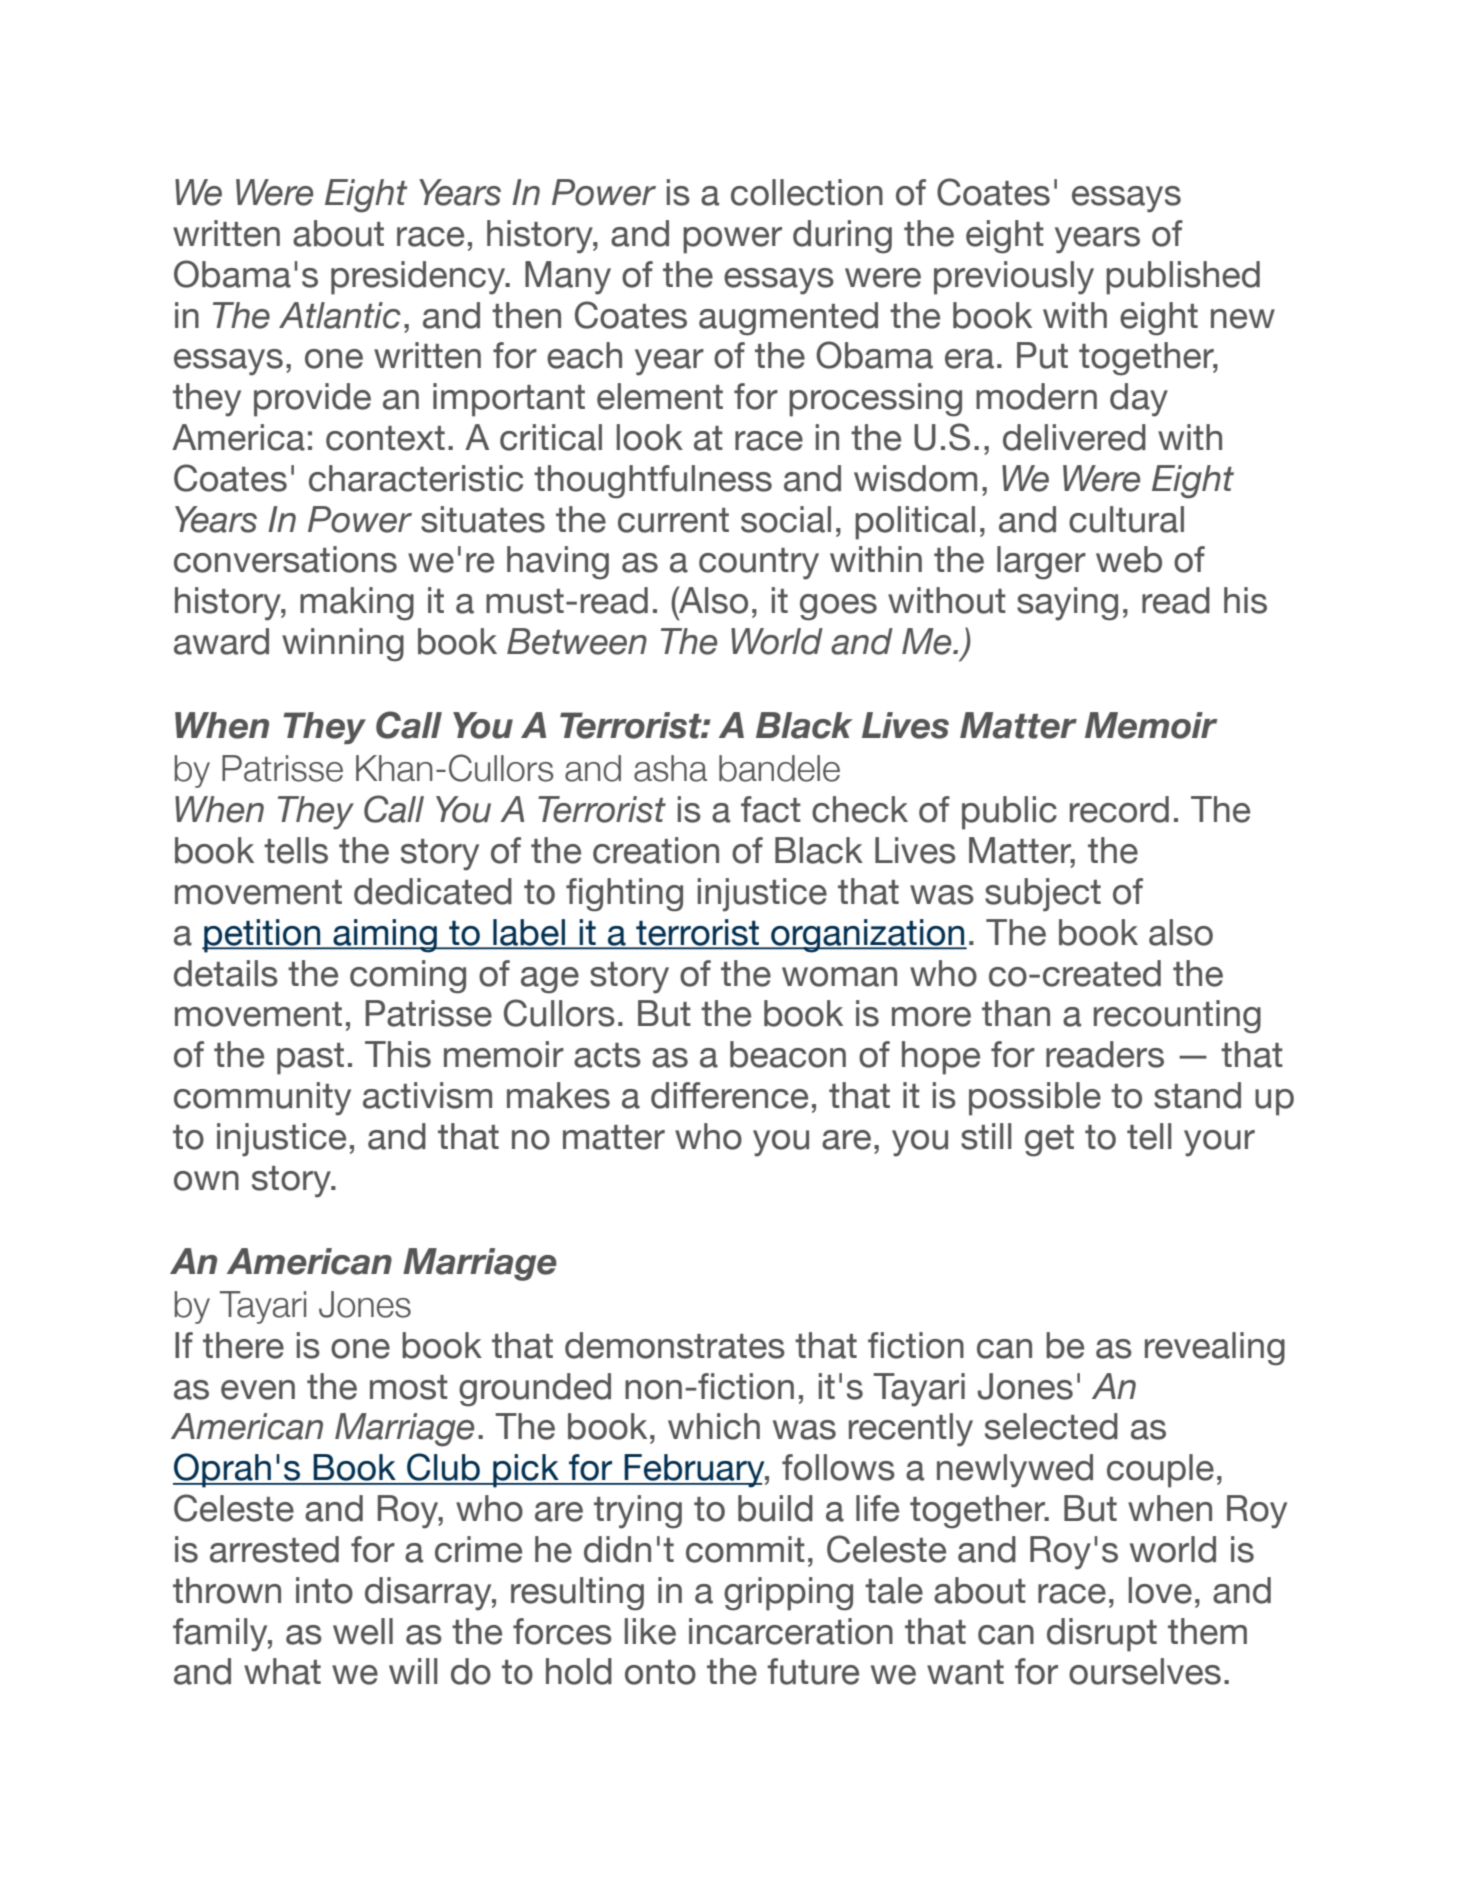 The height and width of the page is (1902, 1470). What do you see at coordinates (419, 278) in the page?
I see `presidency` at bounding box center [419, 278].
